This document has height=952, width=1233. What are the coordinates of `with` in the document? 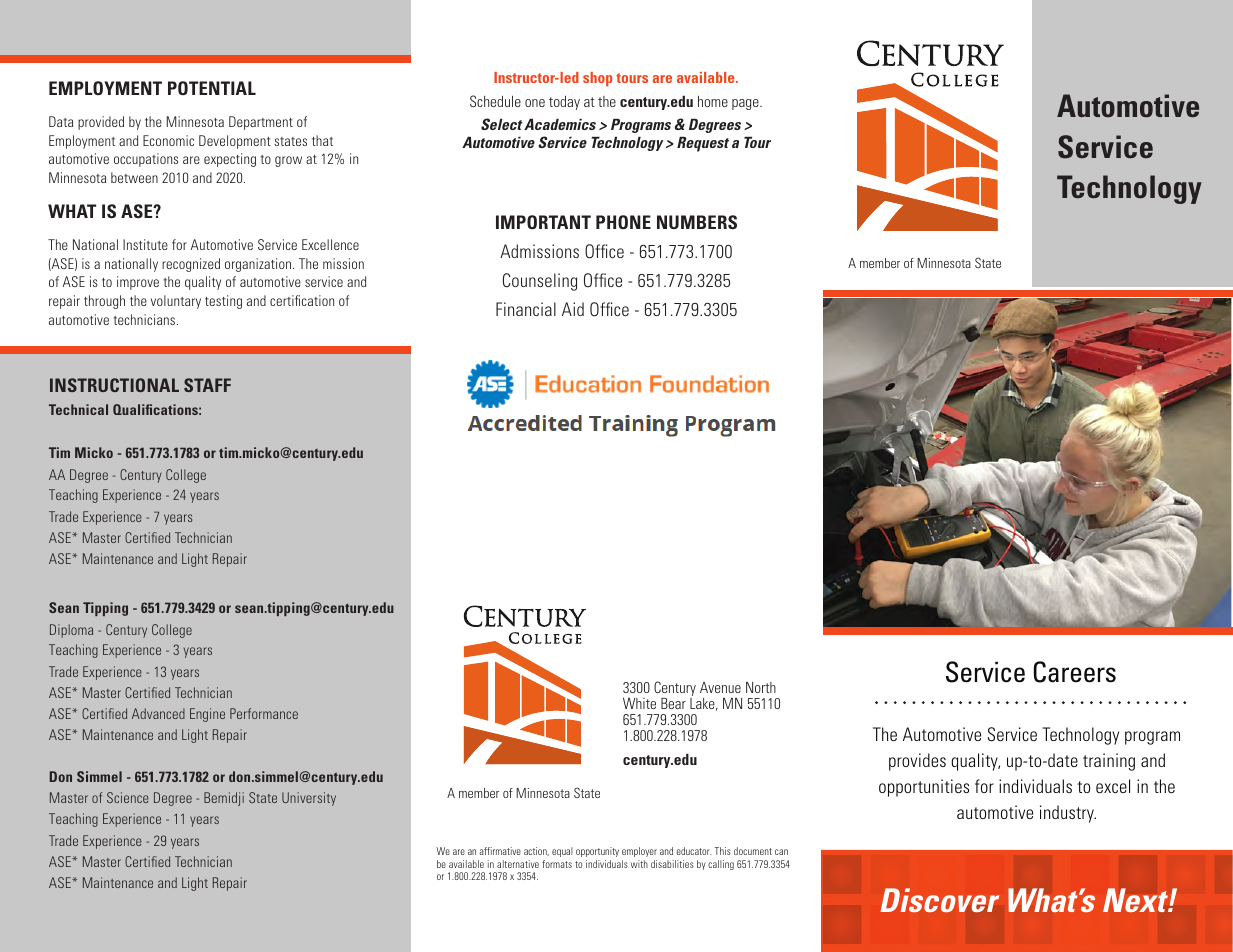 It's located at (639, 864).
